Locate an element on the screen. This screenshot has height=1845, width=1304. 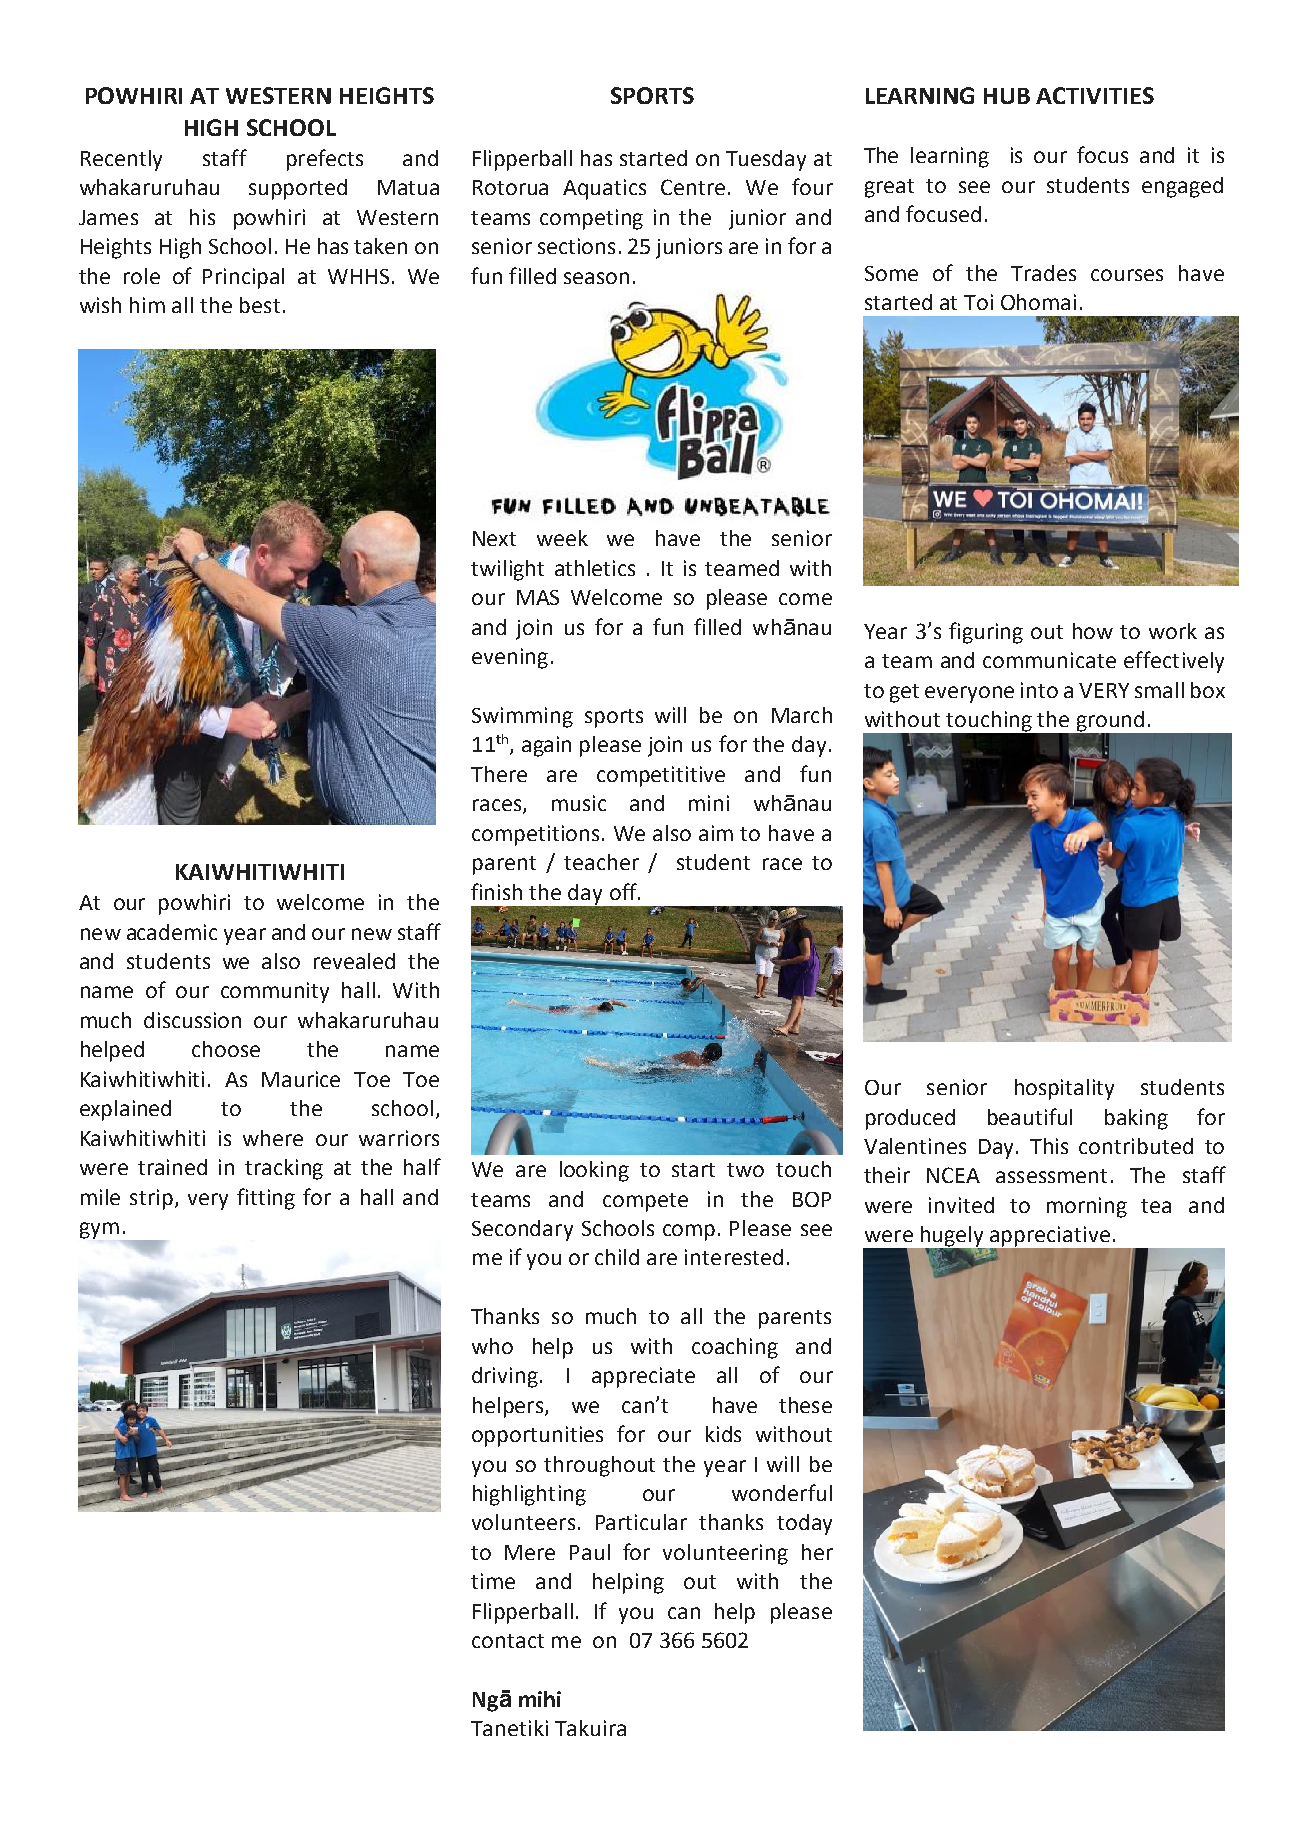
mihi is located at coordinates (540, 1699).
